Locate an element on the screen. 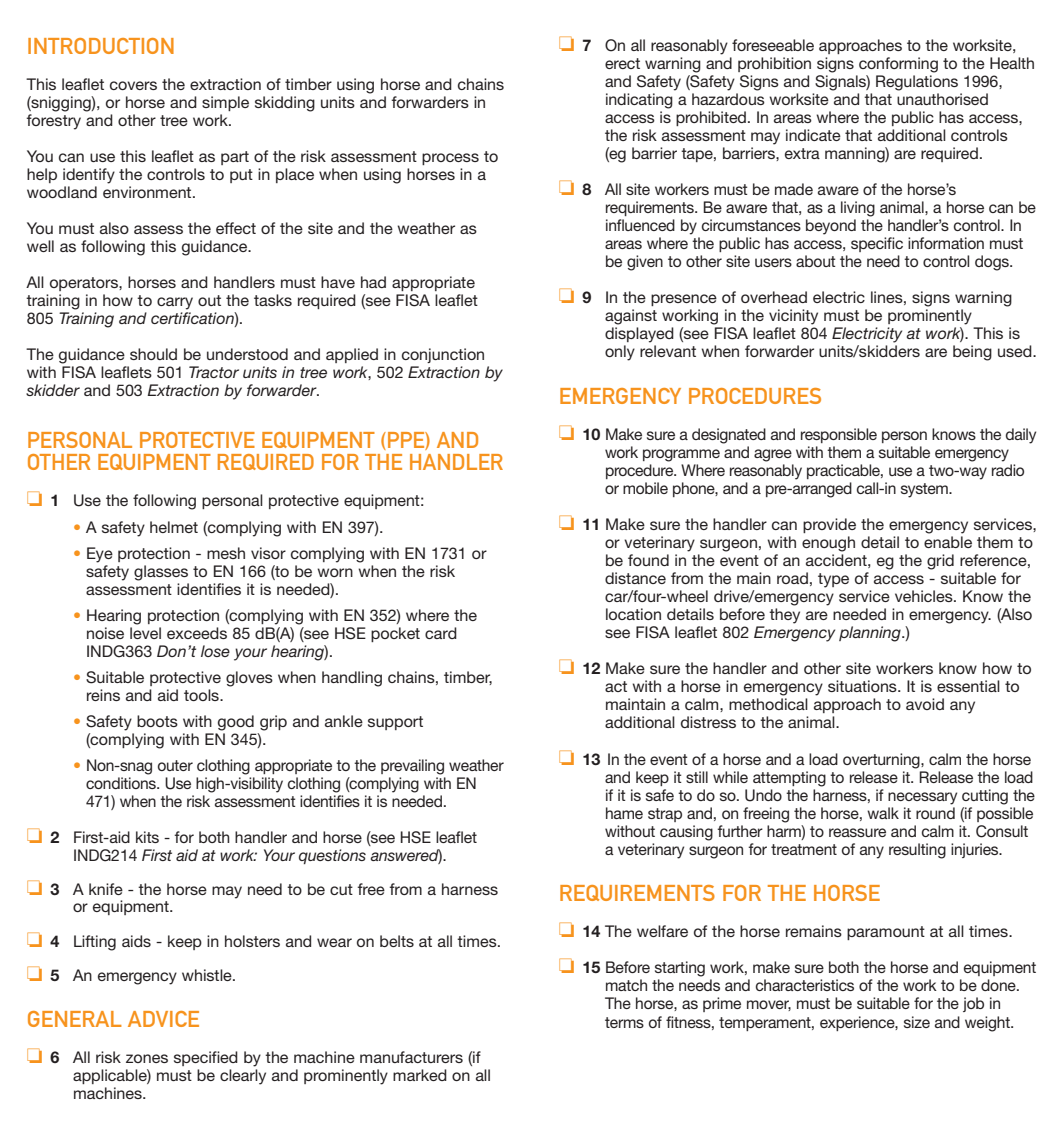  boots is located at coordinates (157, 721).
